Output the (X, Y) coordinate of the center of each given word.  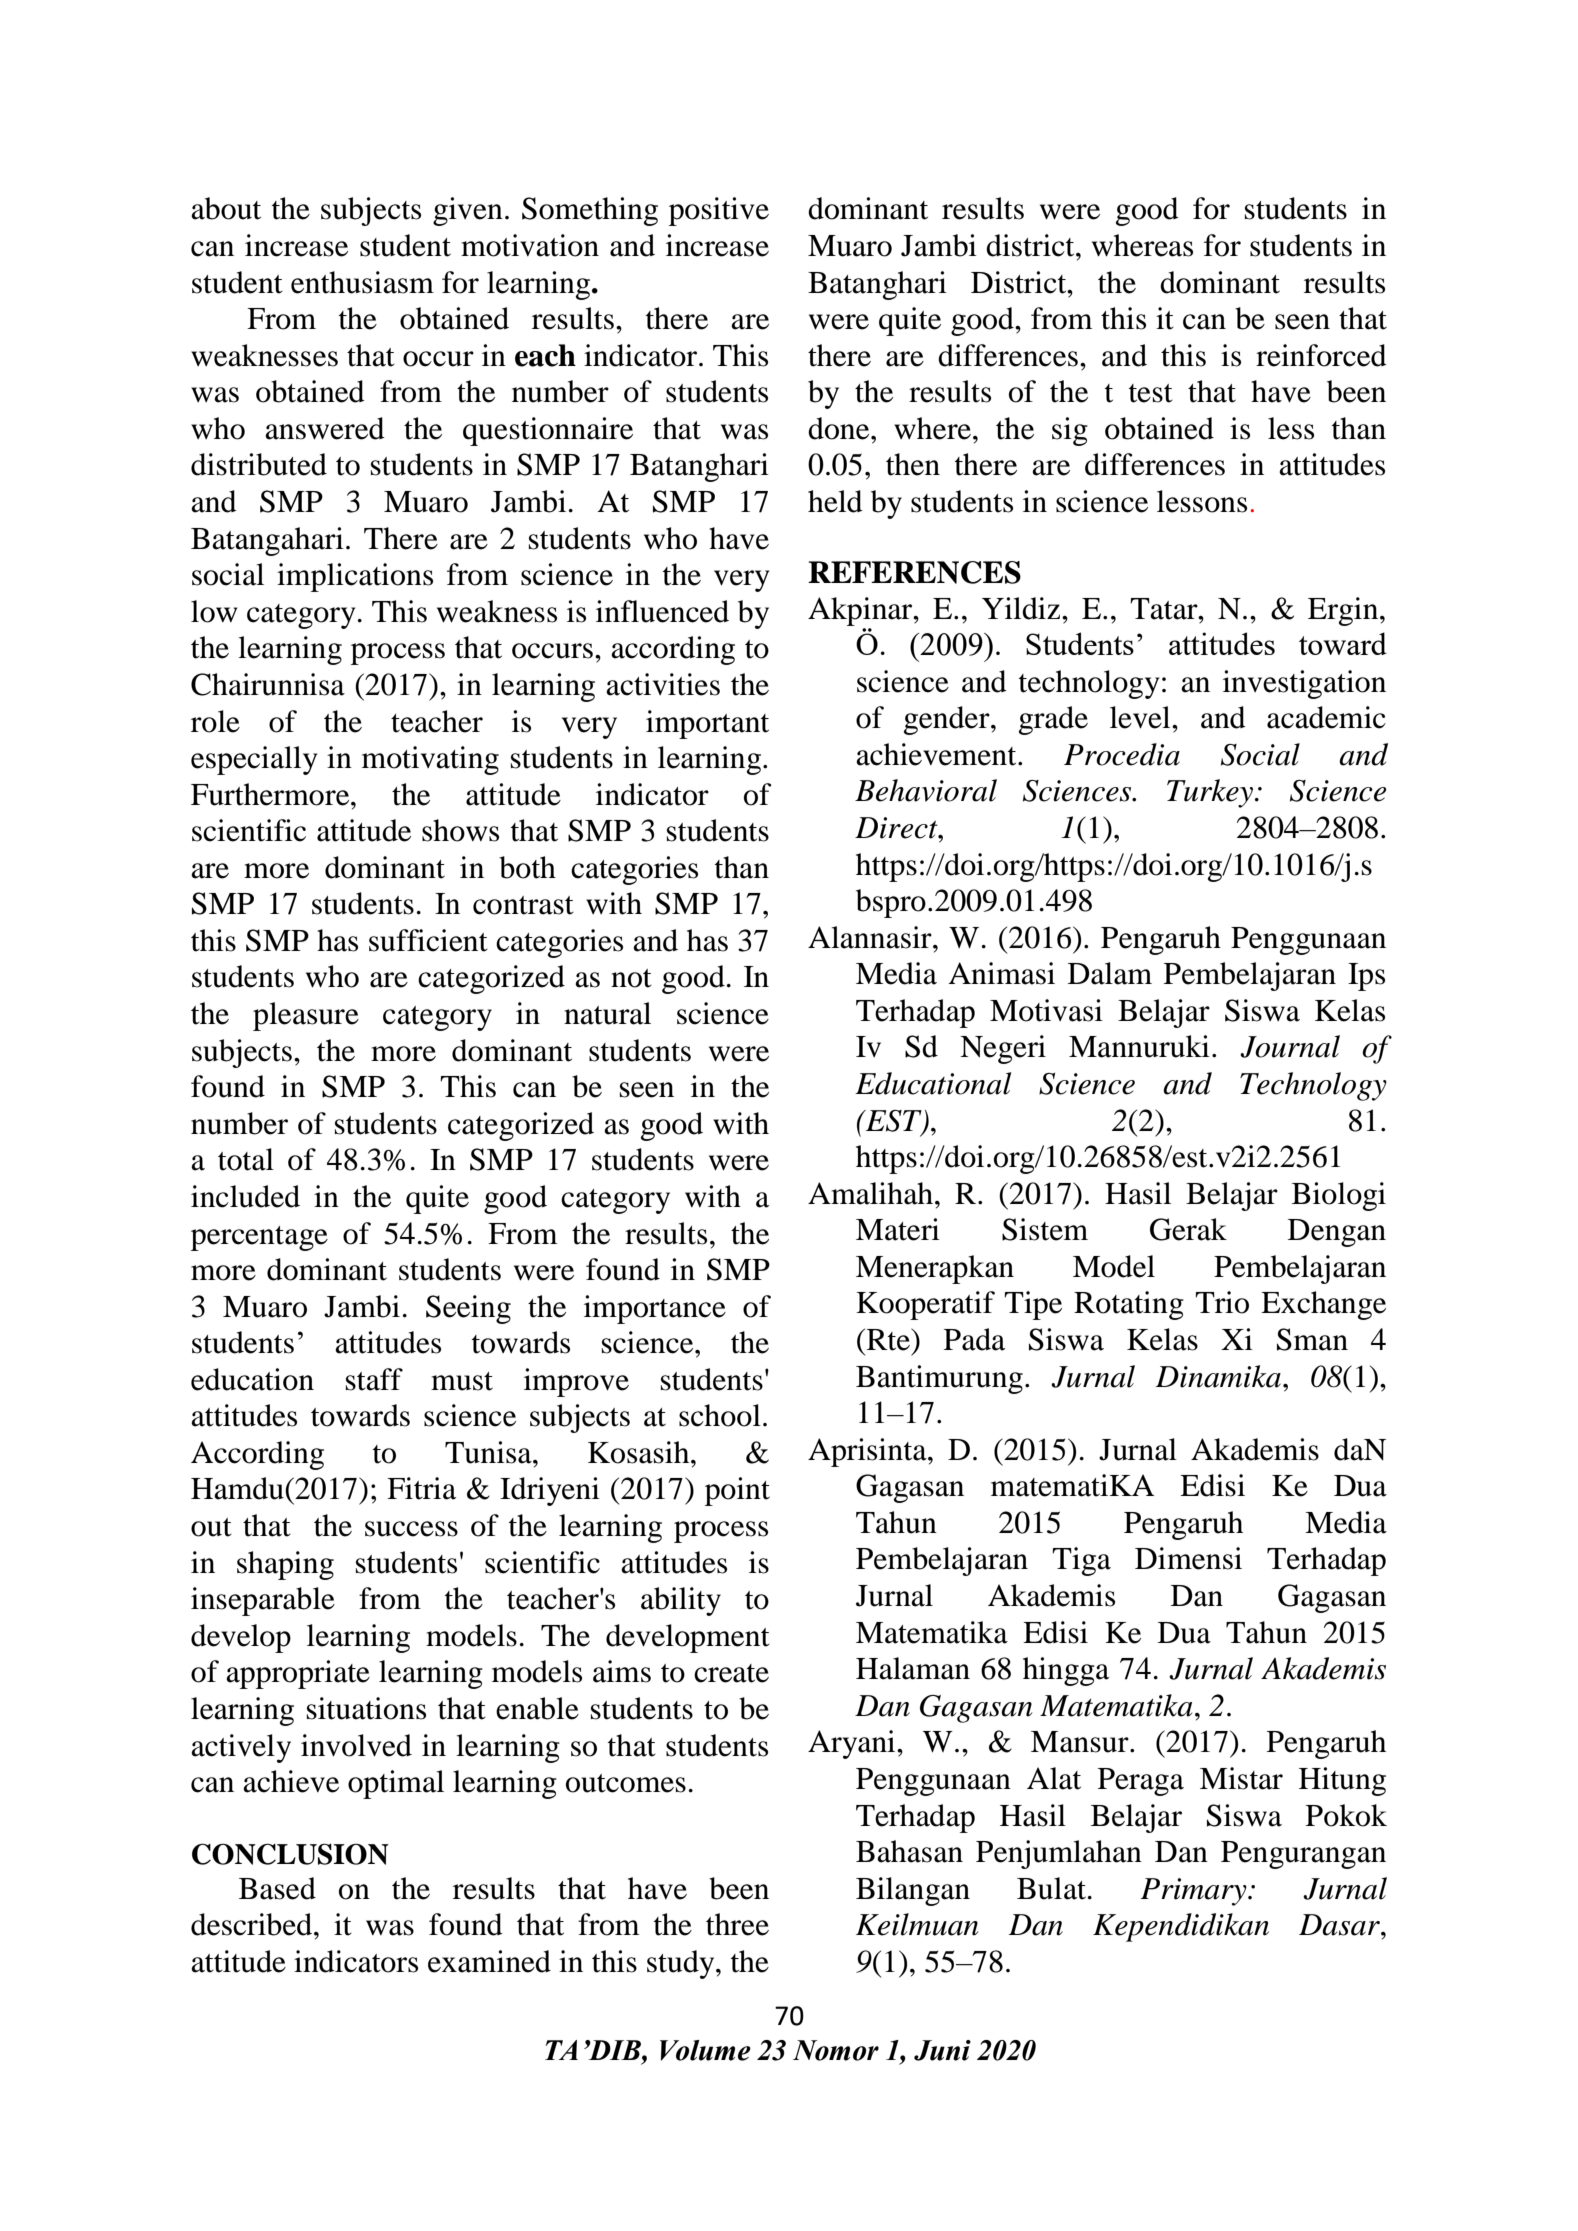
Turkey (1211, 793)
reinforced (1321, 355)
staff (374, 1379)
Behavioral (926, 790)
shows (460, 830)
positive (719, 211)
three (737, 1924)
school (720, 1415)
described (253, 1924)
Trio (1222, 1302)
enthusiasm (362, 282)
